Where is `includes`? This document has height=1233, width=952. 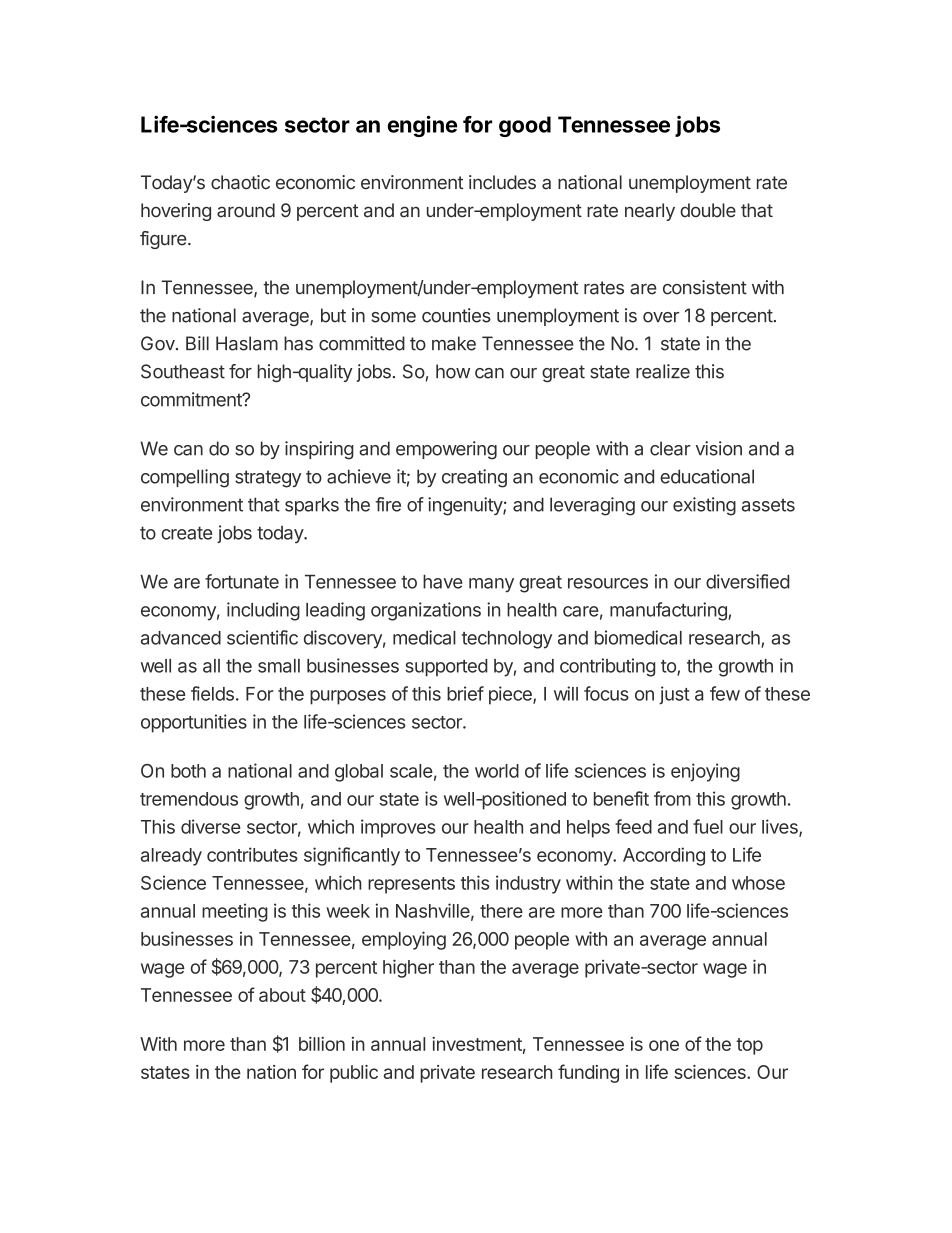
includes is located at coordinates (502, 182).
